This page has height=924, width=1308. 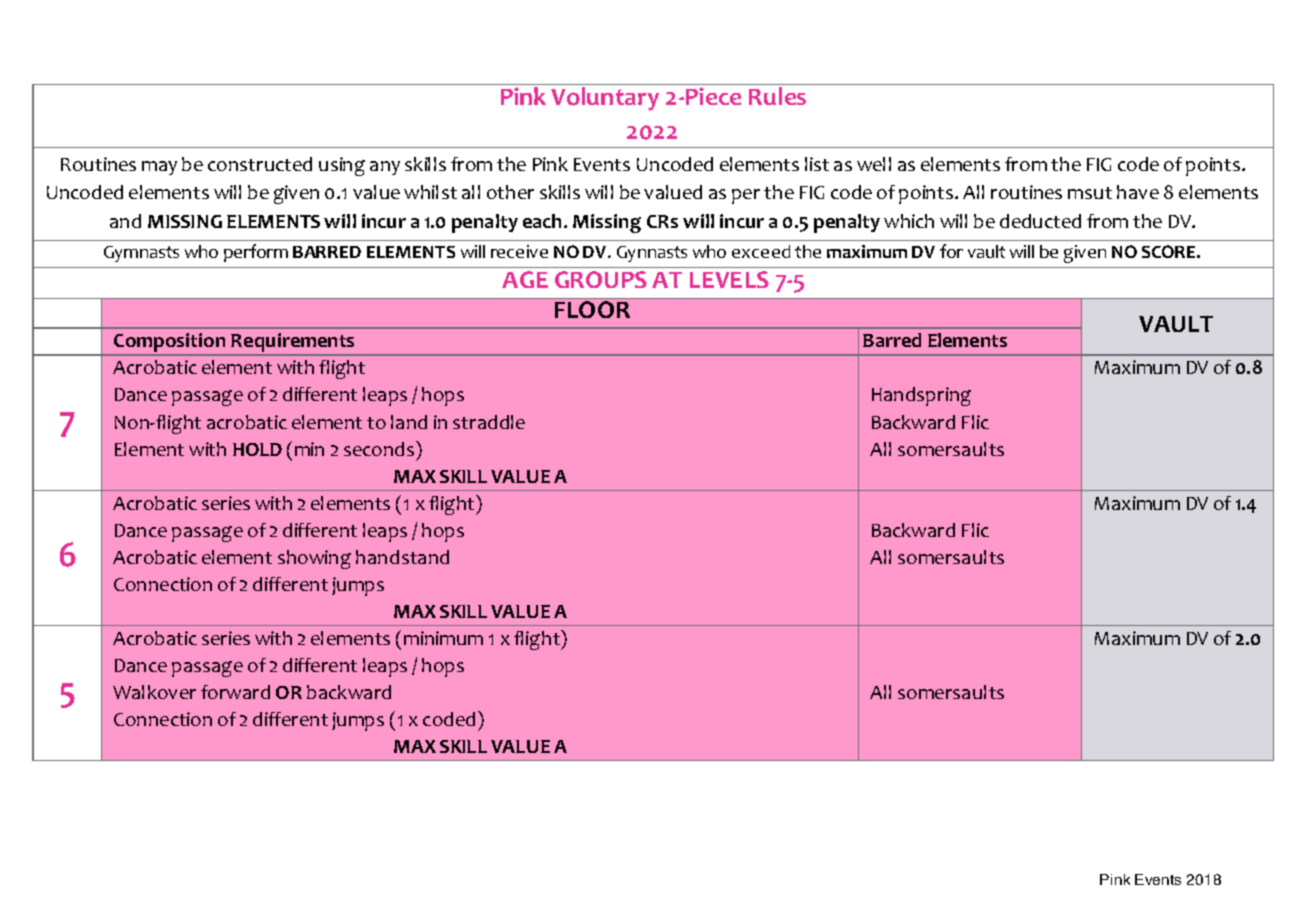 I want to click on land, so click(x=409, y=422).
